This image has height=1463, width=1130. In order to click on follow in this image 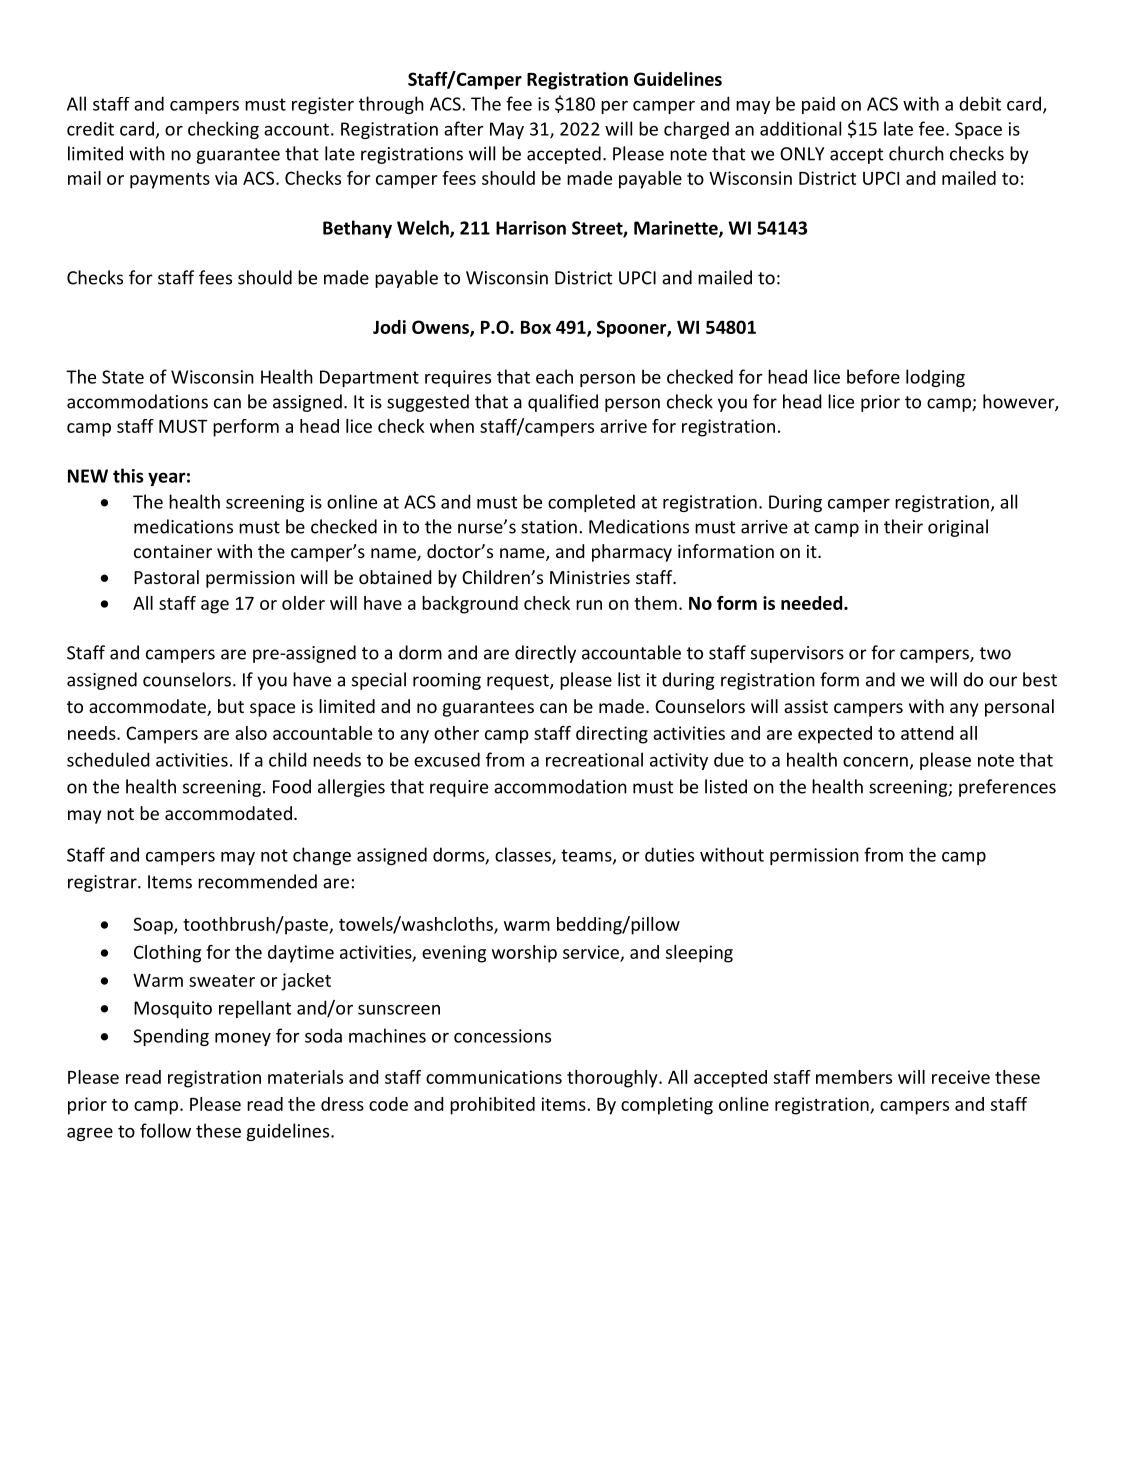, I will do `click(165, 1130)`.
